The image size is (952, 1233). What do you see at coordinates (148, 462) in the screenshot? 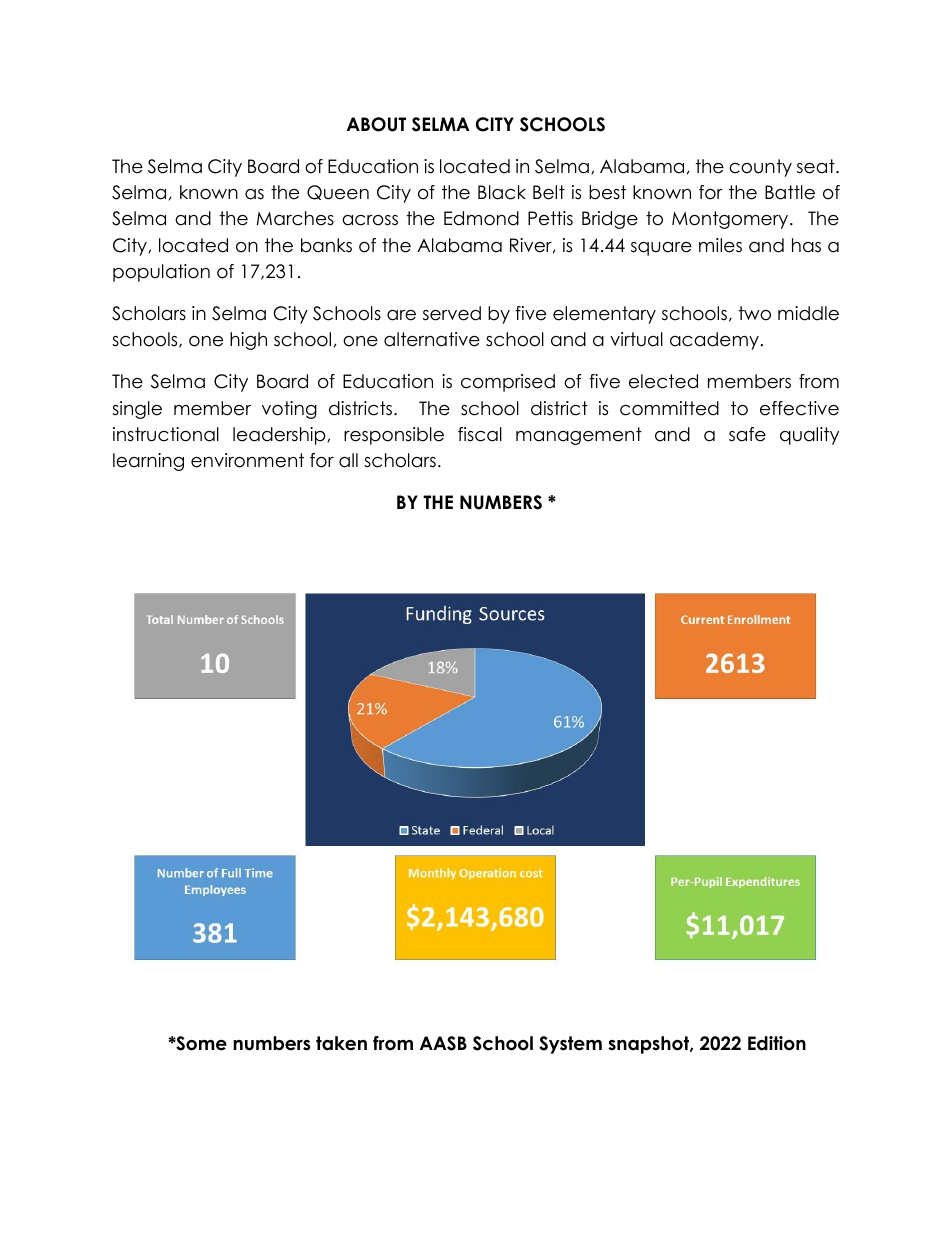
I see `learning` at bounding box center [148, 462].
